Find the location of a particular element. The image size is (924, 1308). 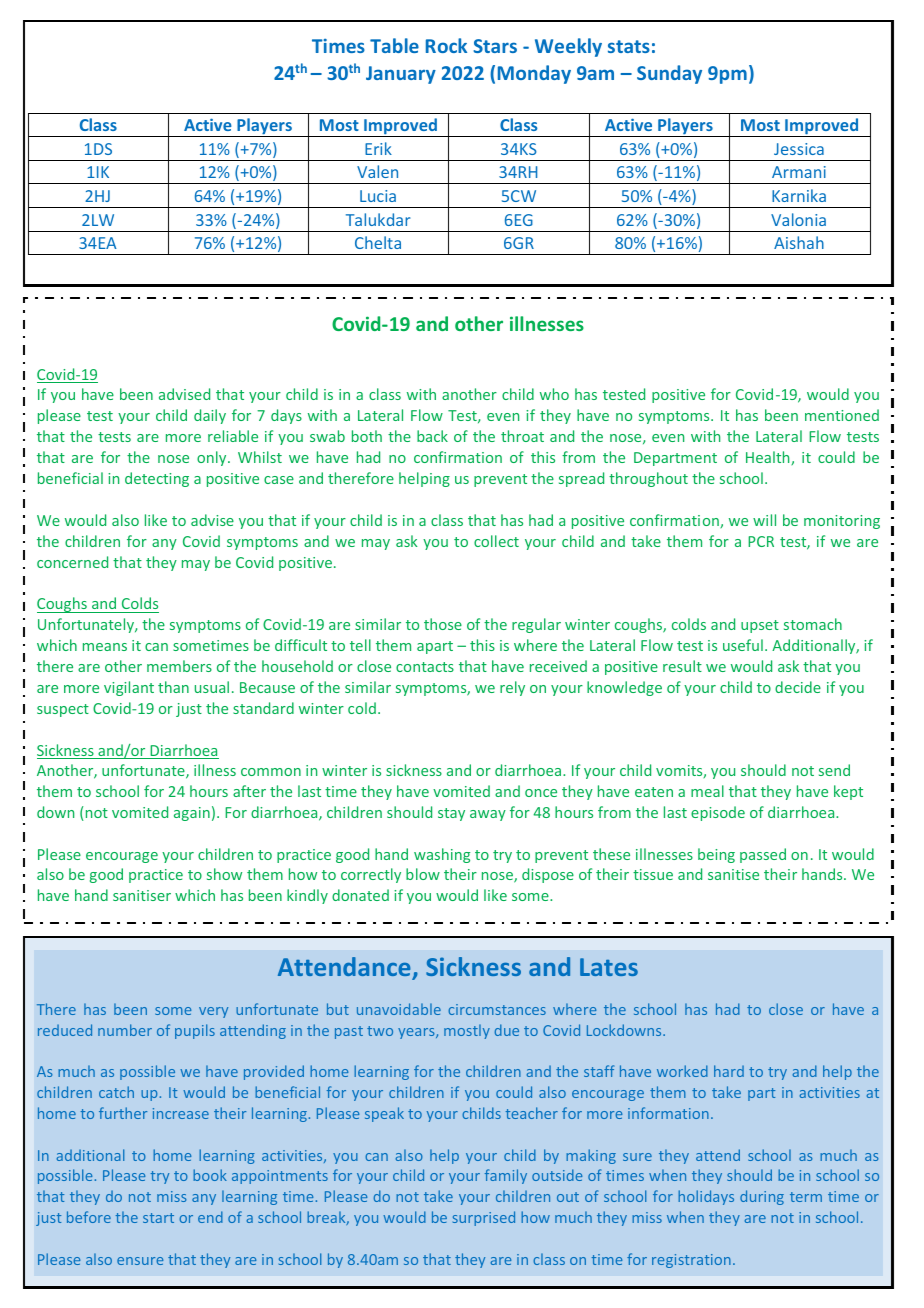

members is located at coordinates (179, 666).
